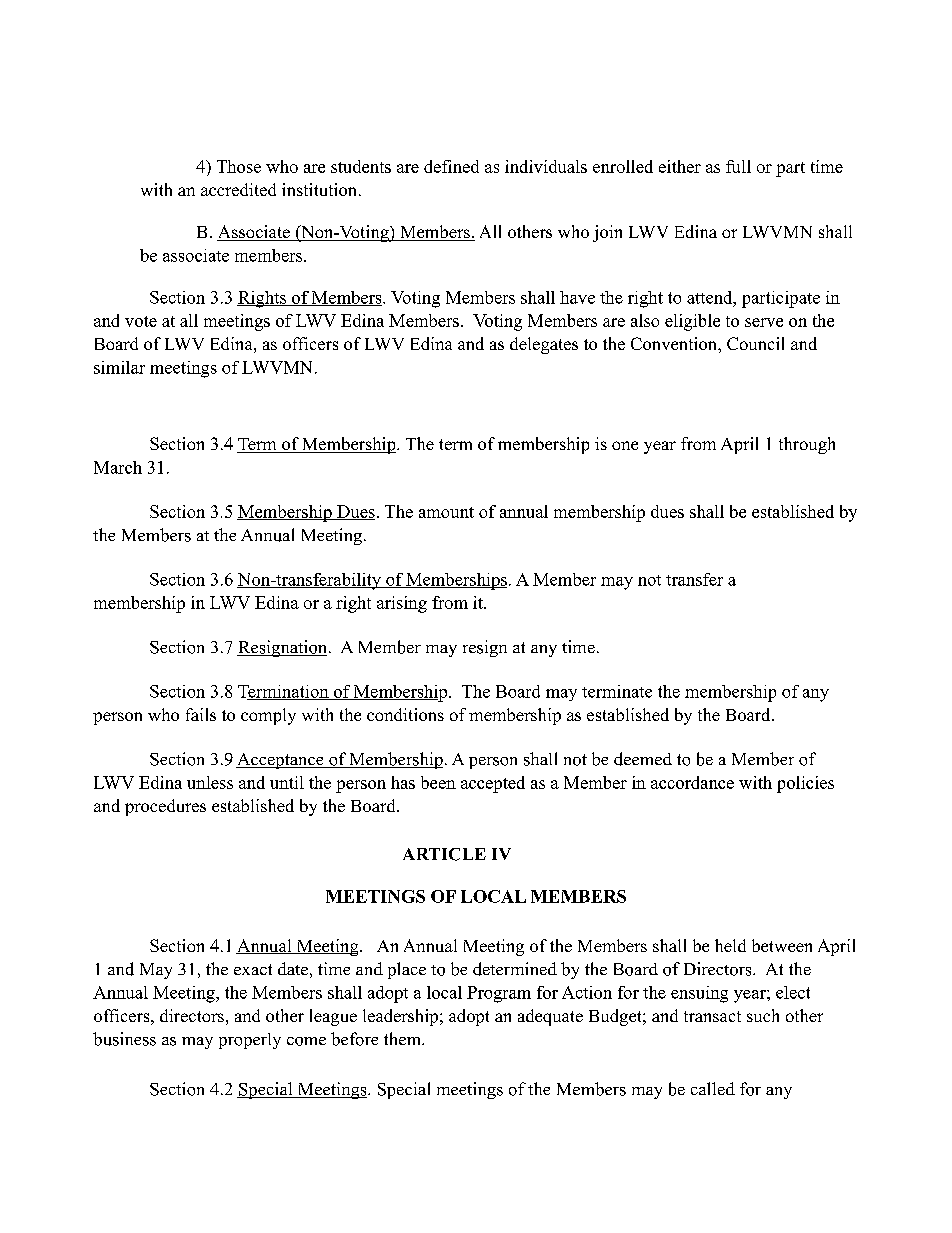 The height and width of the screenshot is (1233, 952). I want to click on through, so click(807, 445).
